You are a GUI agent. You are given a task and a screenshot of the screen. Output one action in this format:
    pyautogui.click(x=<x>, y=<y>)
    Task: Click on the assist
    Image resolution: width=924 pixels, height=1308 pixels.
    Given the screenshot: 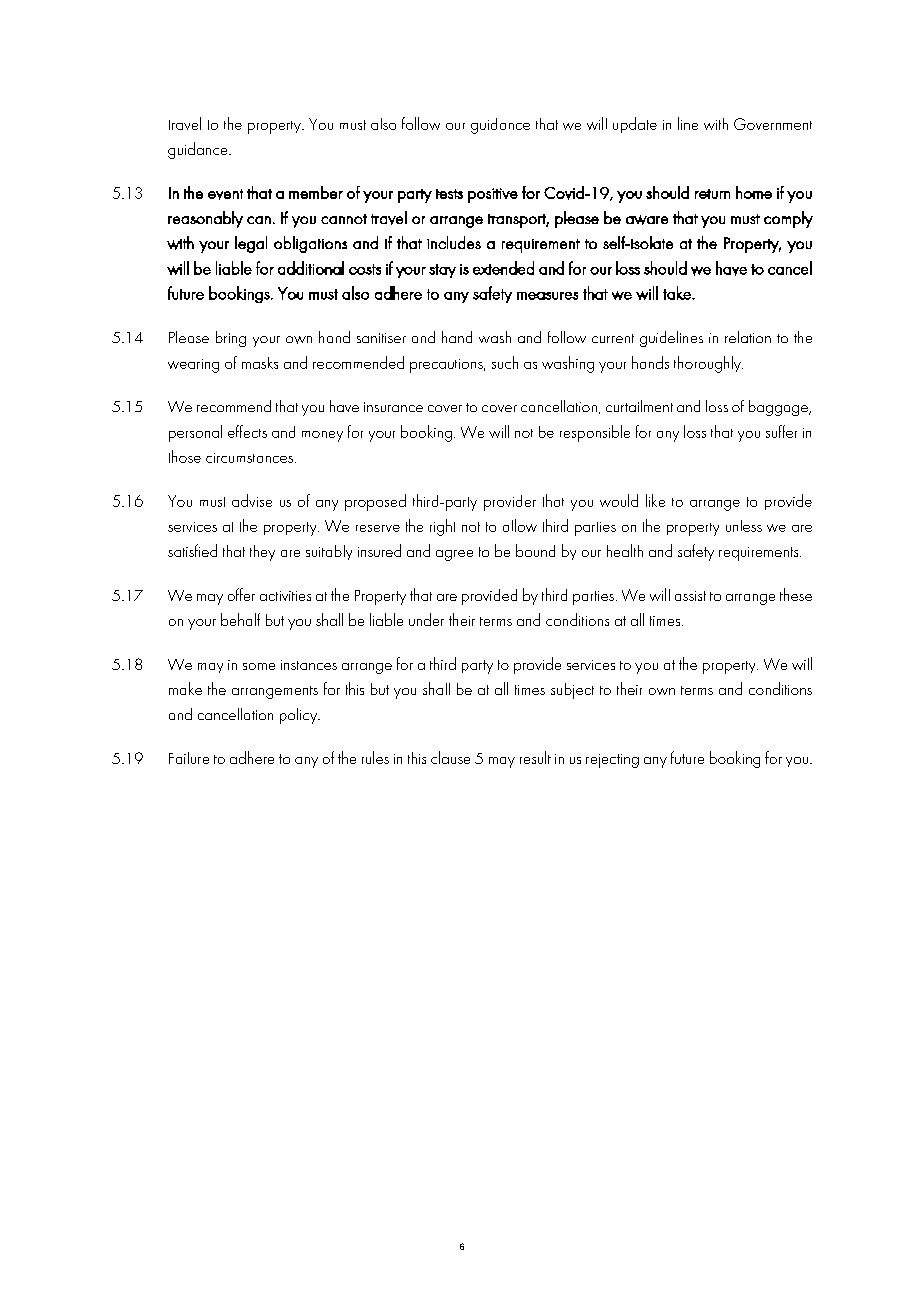 What is the action you would take?
    pyautogui.click(x=690, y=596)
